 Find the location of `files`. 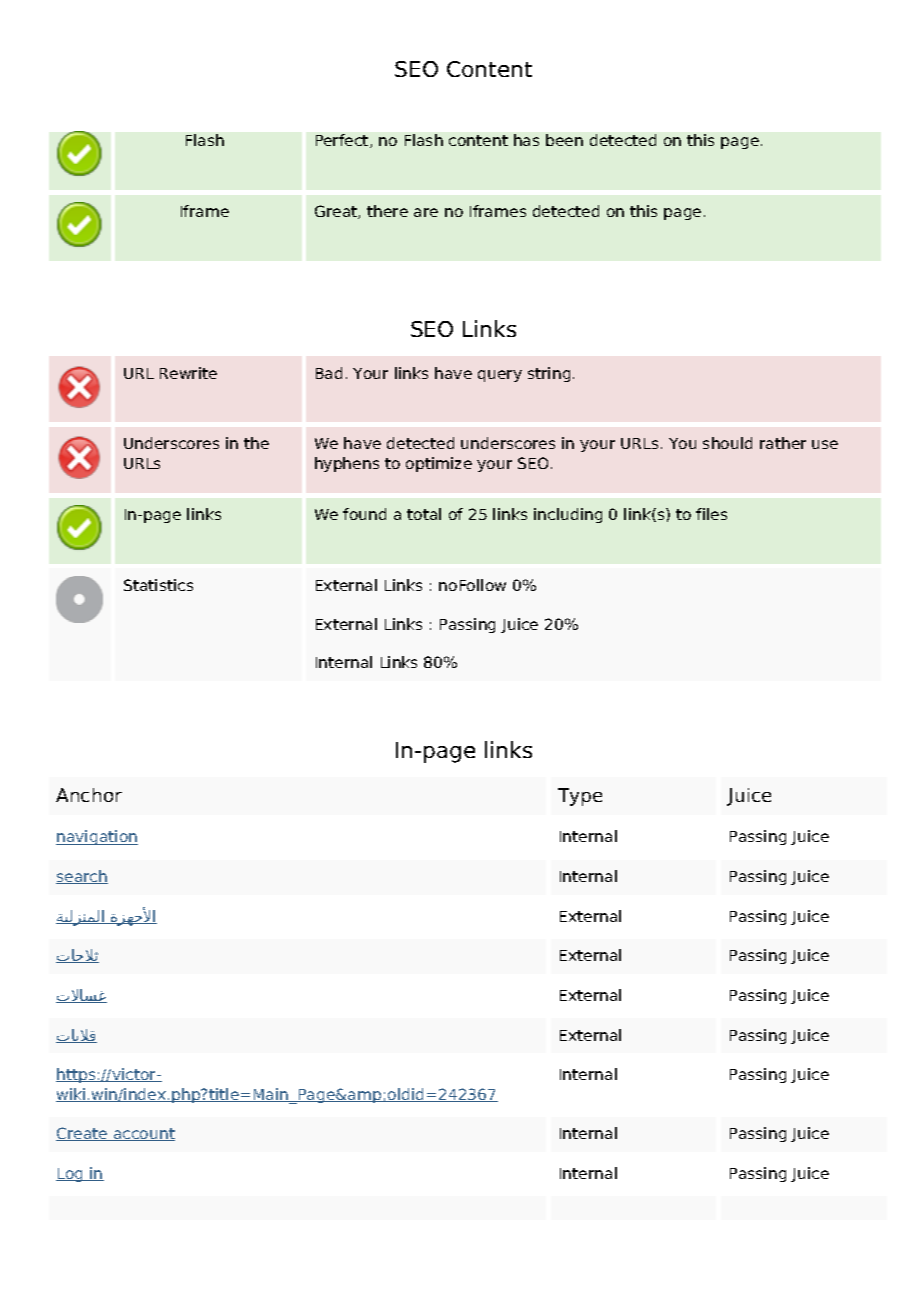

files is located at coordinates (711, 514).
